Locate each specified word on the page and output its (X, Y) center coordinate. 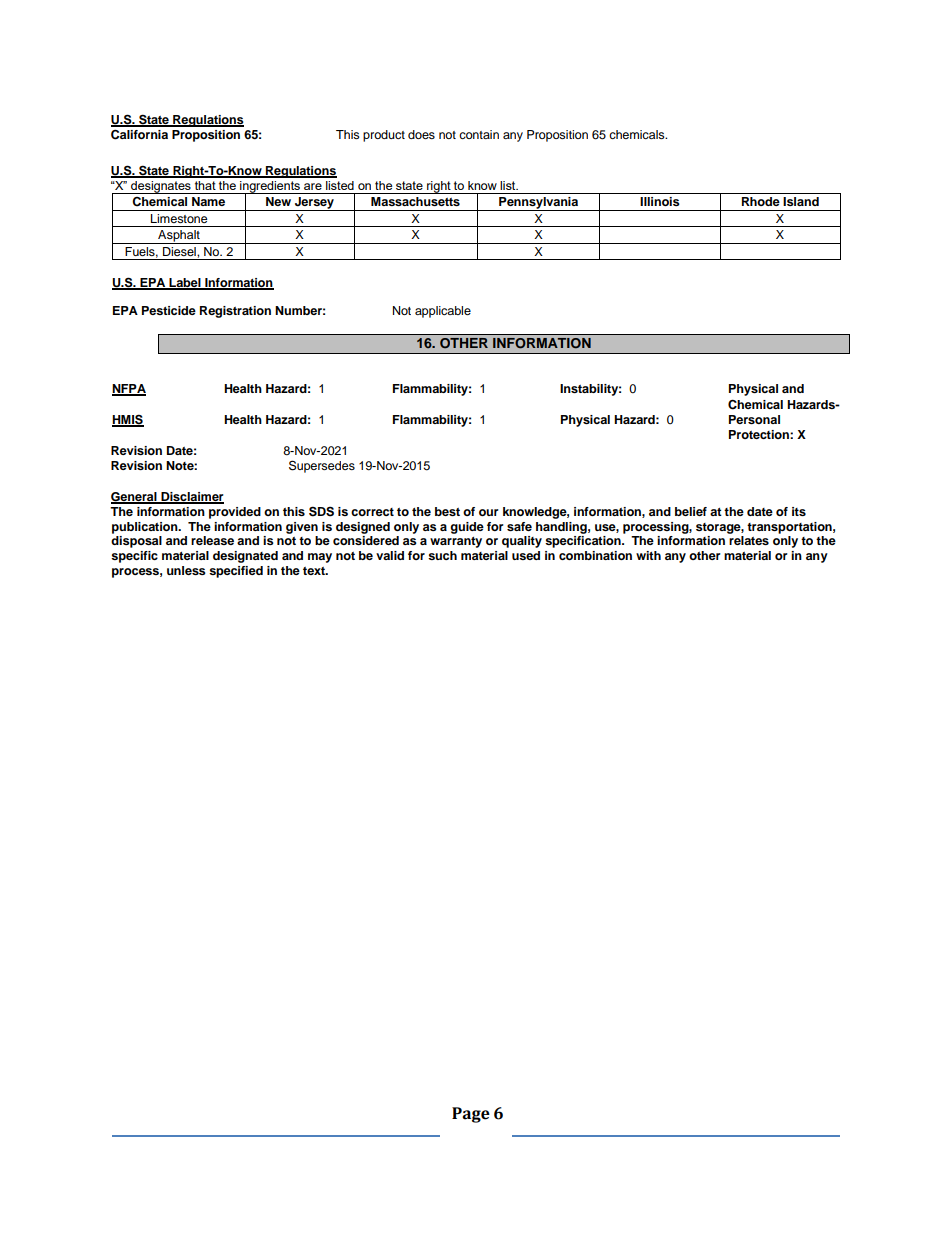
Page (471, 1115)
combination (595, 555)
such (442, 555)
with (648, 555)
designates (161, 187)
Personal (754, 419)
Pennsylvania (538, 204)
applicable (443, 312)
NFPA (129, 390)
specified (236, 572)
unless (186, 570)
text (315, 571)
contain (479, 134)
